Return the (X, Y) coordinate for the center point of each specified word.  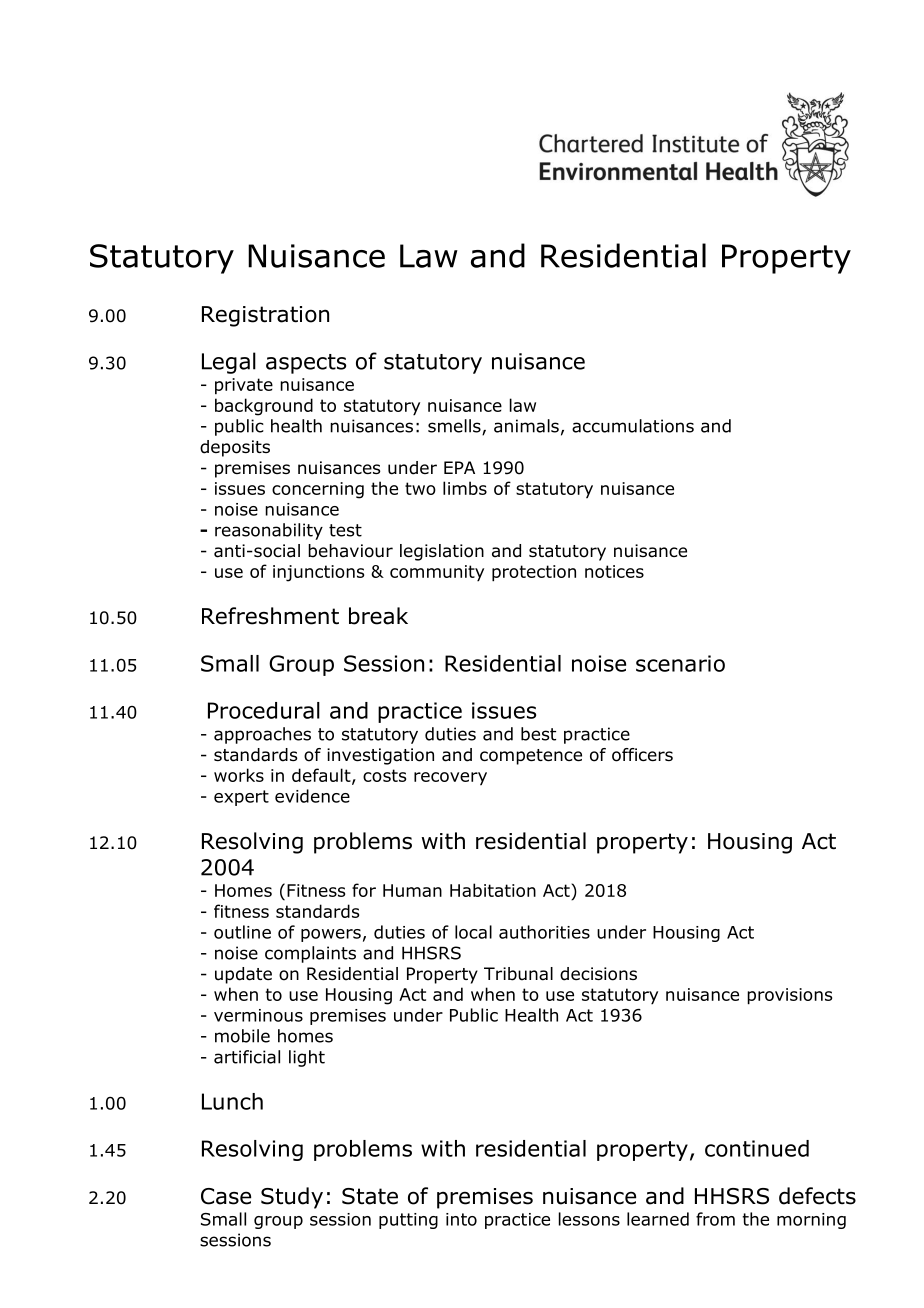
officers (642, 755)
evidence (312, 796)
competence (531, 757)
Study (292, 1198)
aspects (306, 364)
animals (526, 426)
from (715, 1219)
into (461, 1219)
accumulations (633, 426)
